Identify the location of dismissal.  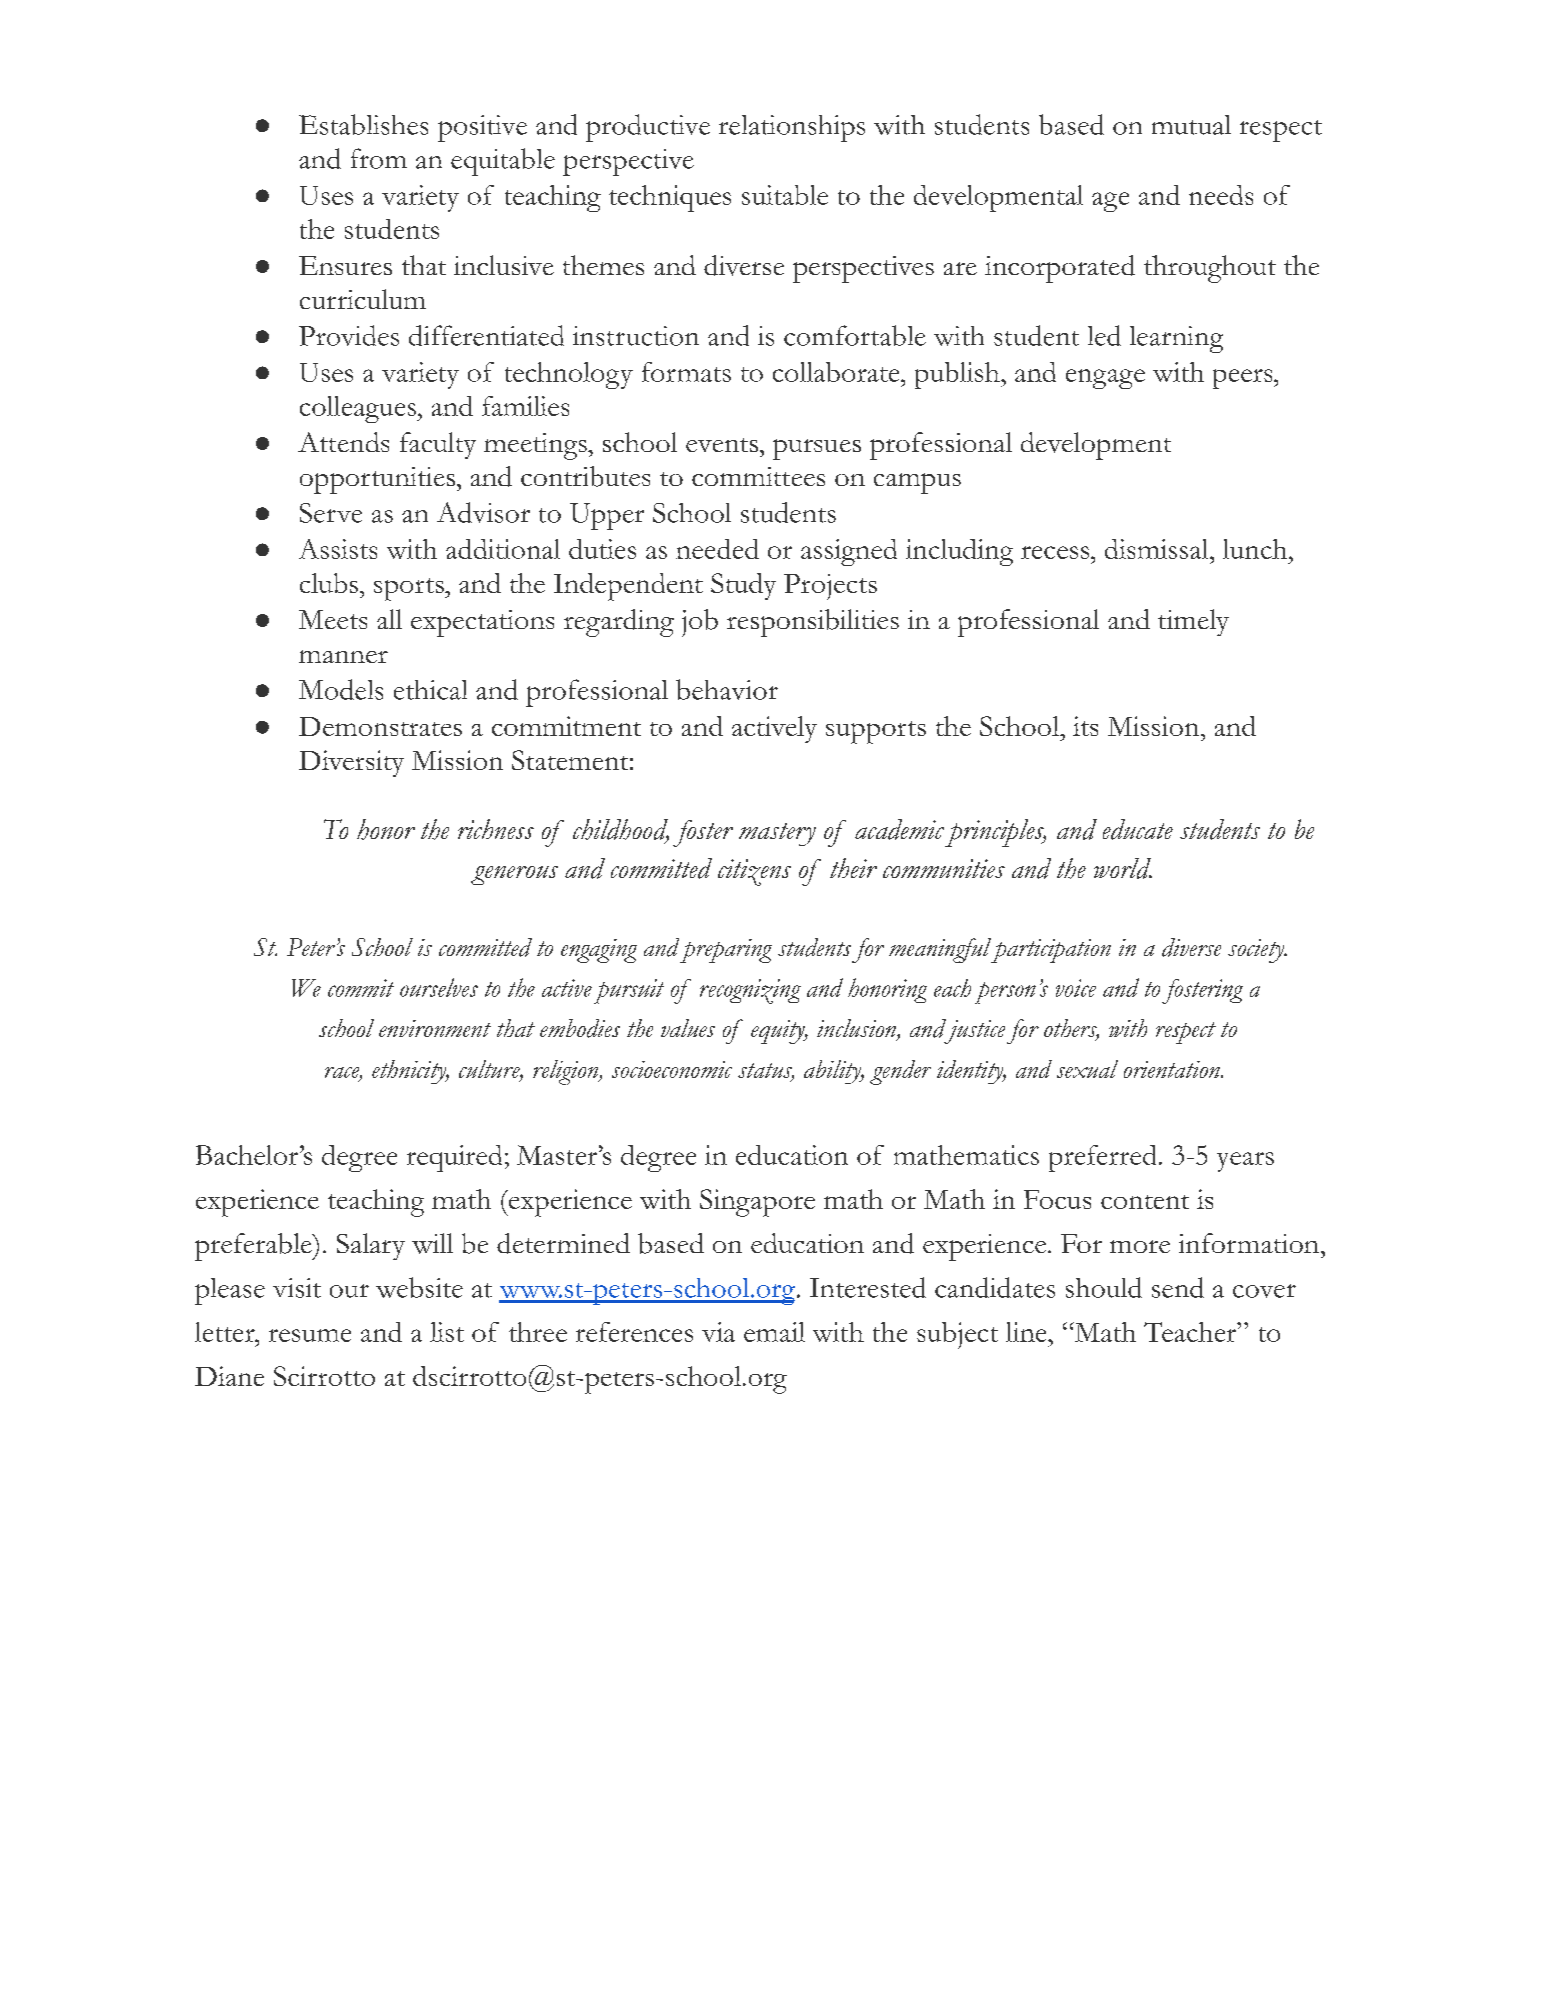
(1158, 549).
